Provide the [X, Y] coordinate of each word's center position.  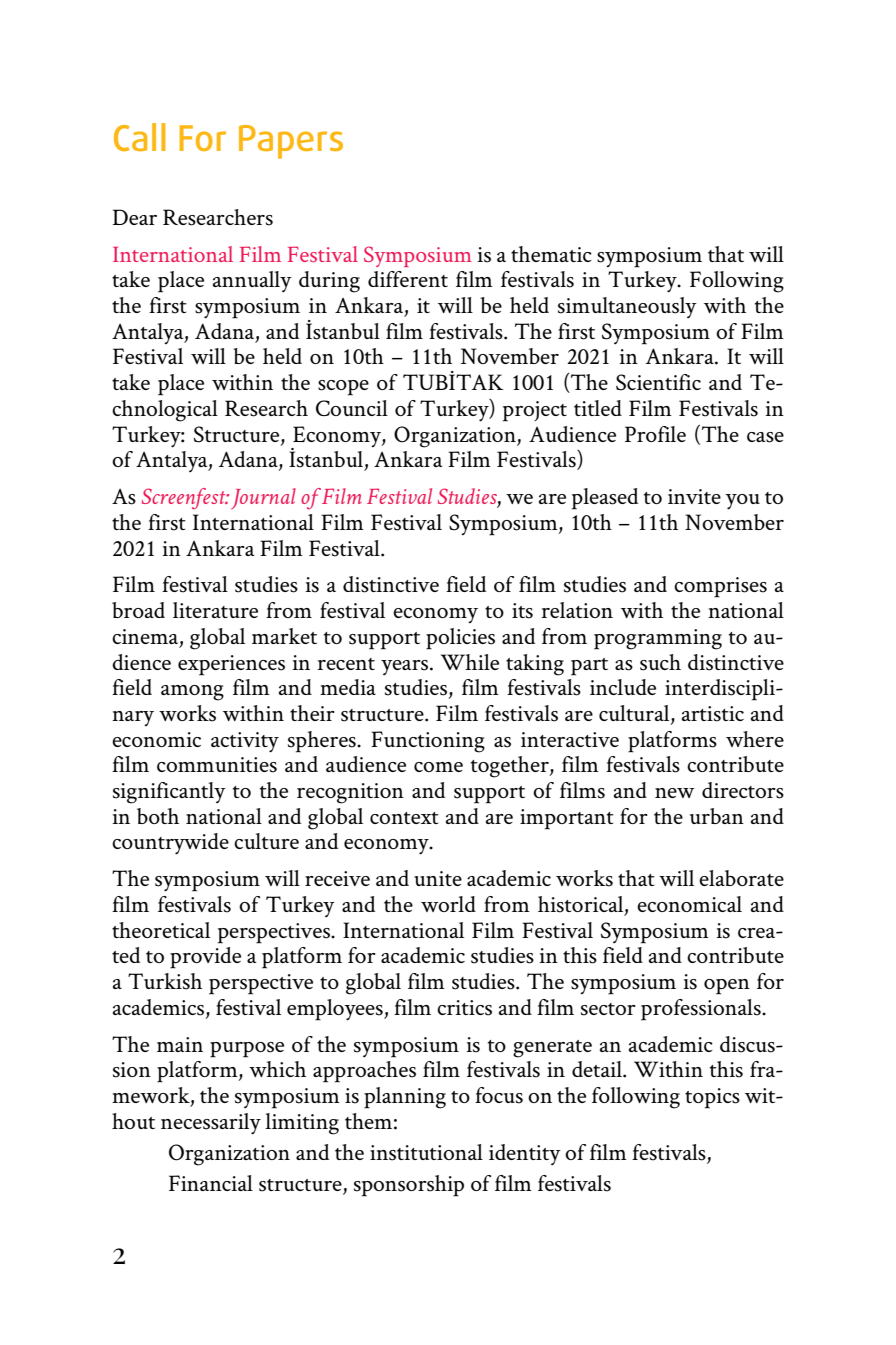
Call [139, 137]
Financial [211, 1183]
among [192, 693]
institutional [426, 1152]
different [408, 279]
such [660, 662]
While [470, 662]
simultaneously [627, 307]
